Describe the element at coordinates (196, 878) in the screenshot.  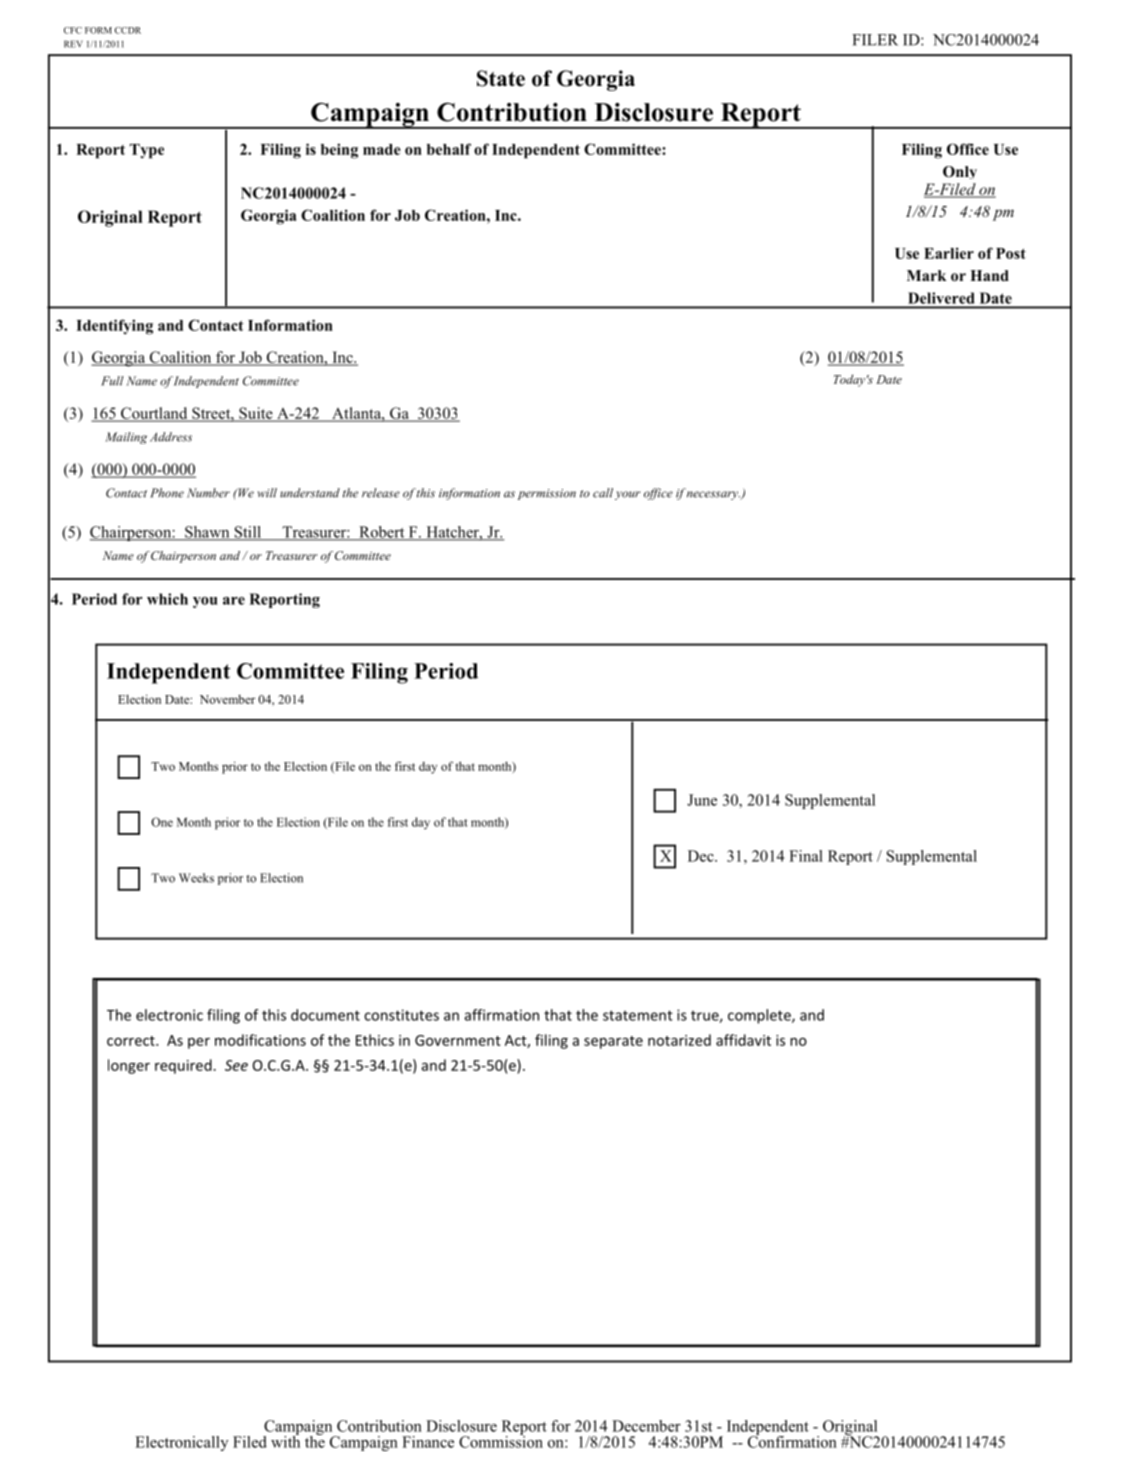
I see `Weeks` at that location.
